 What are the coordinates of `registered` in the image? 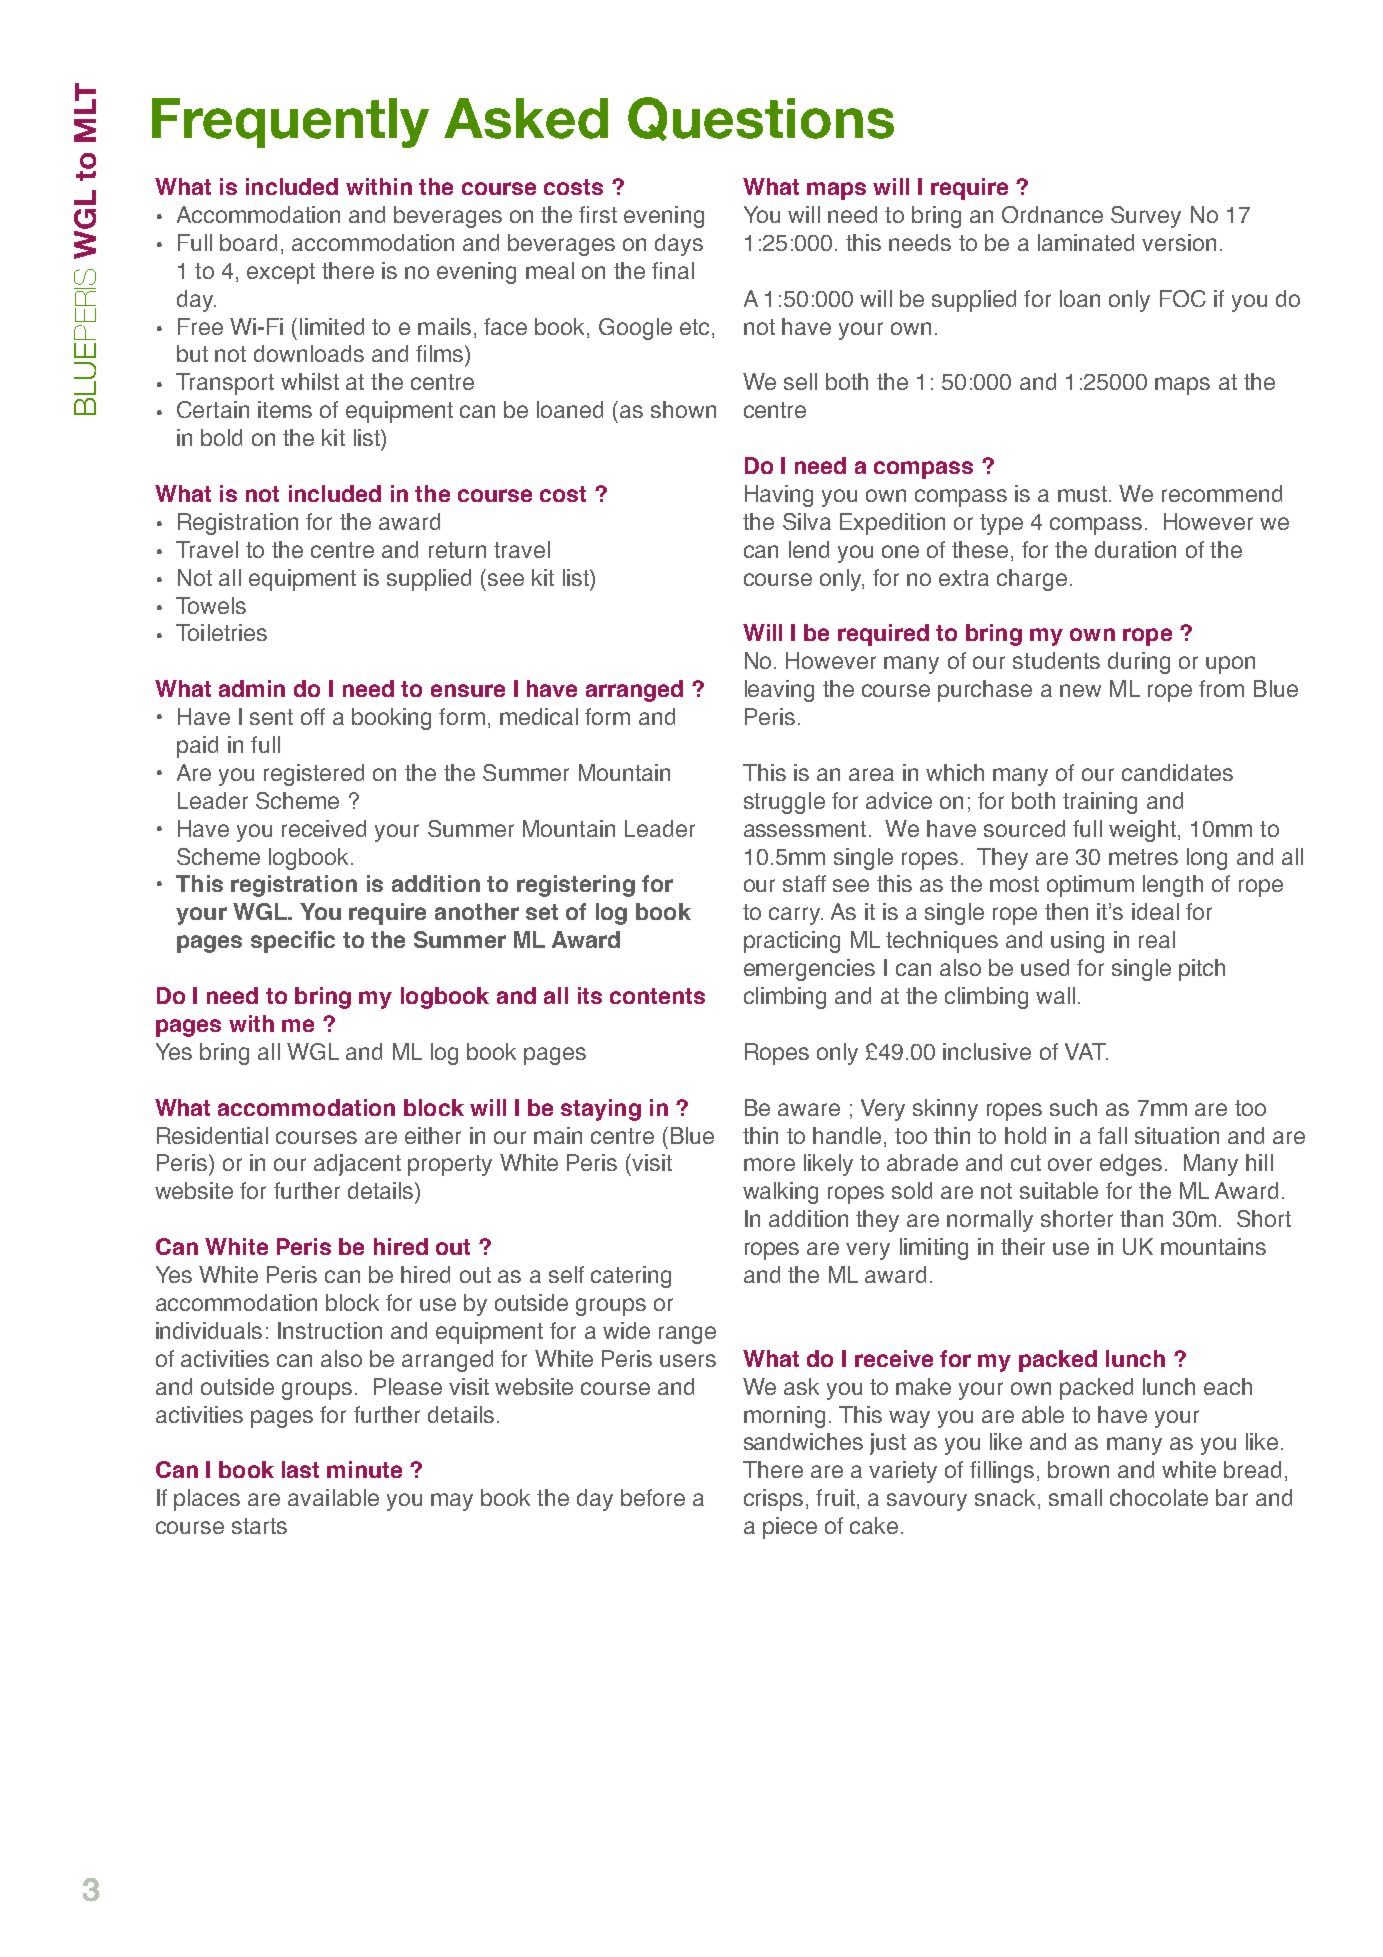 It's located at (314, 775).
